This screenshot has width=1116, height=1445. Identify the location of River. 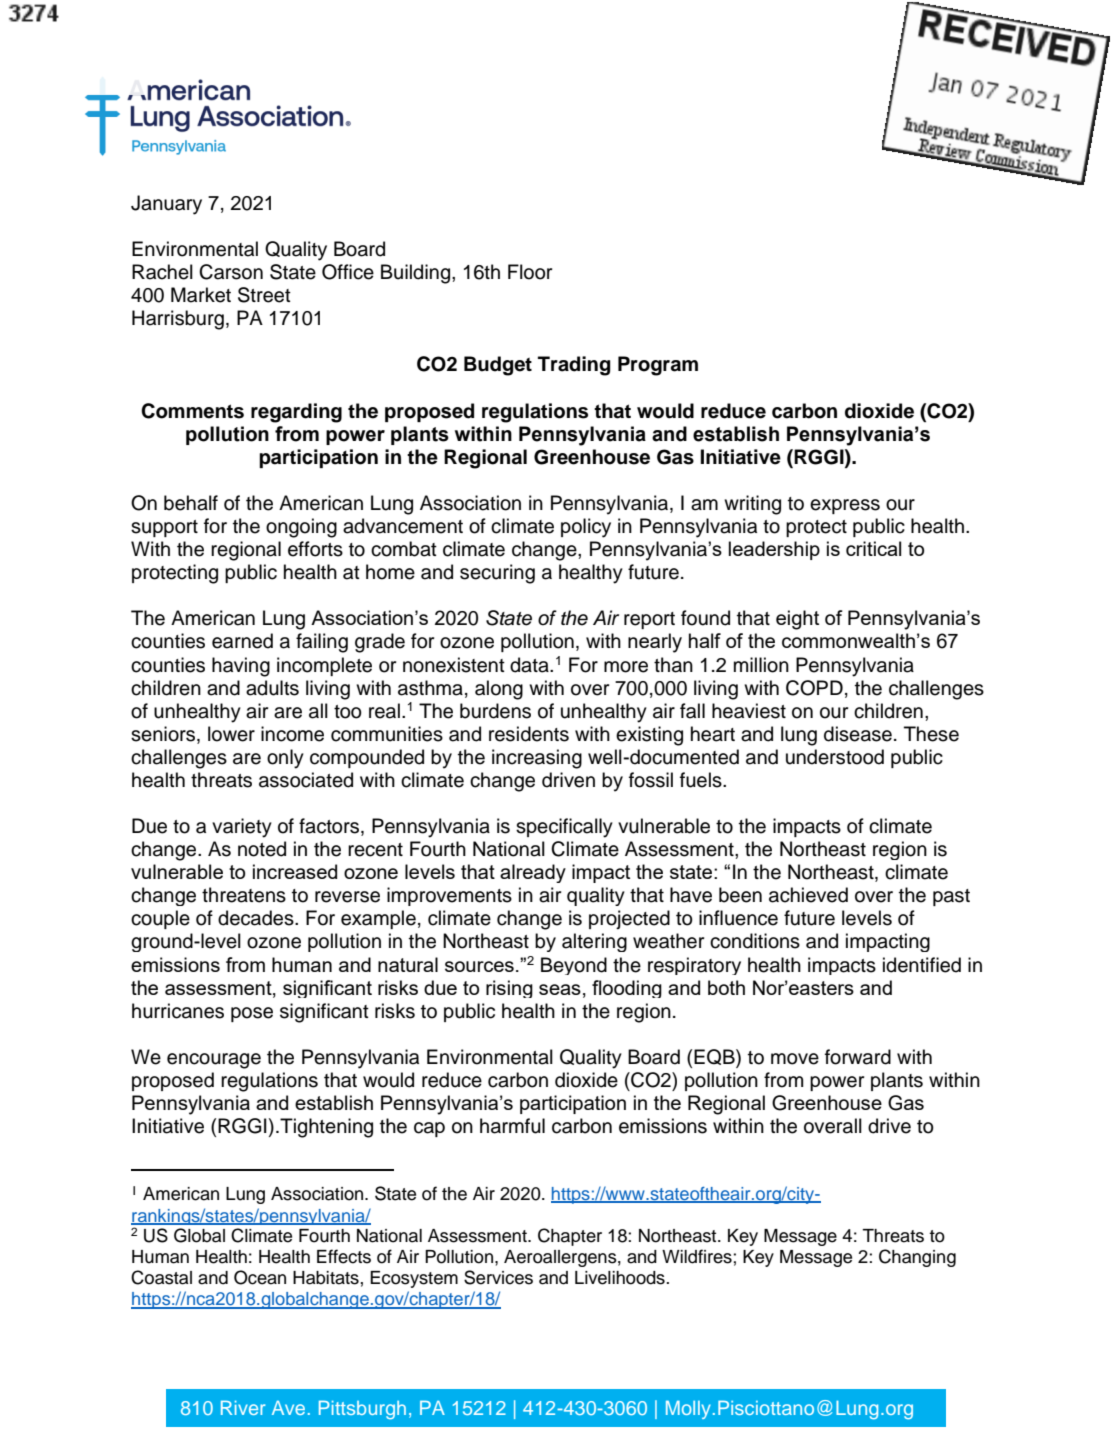
(243, 1407).
